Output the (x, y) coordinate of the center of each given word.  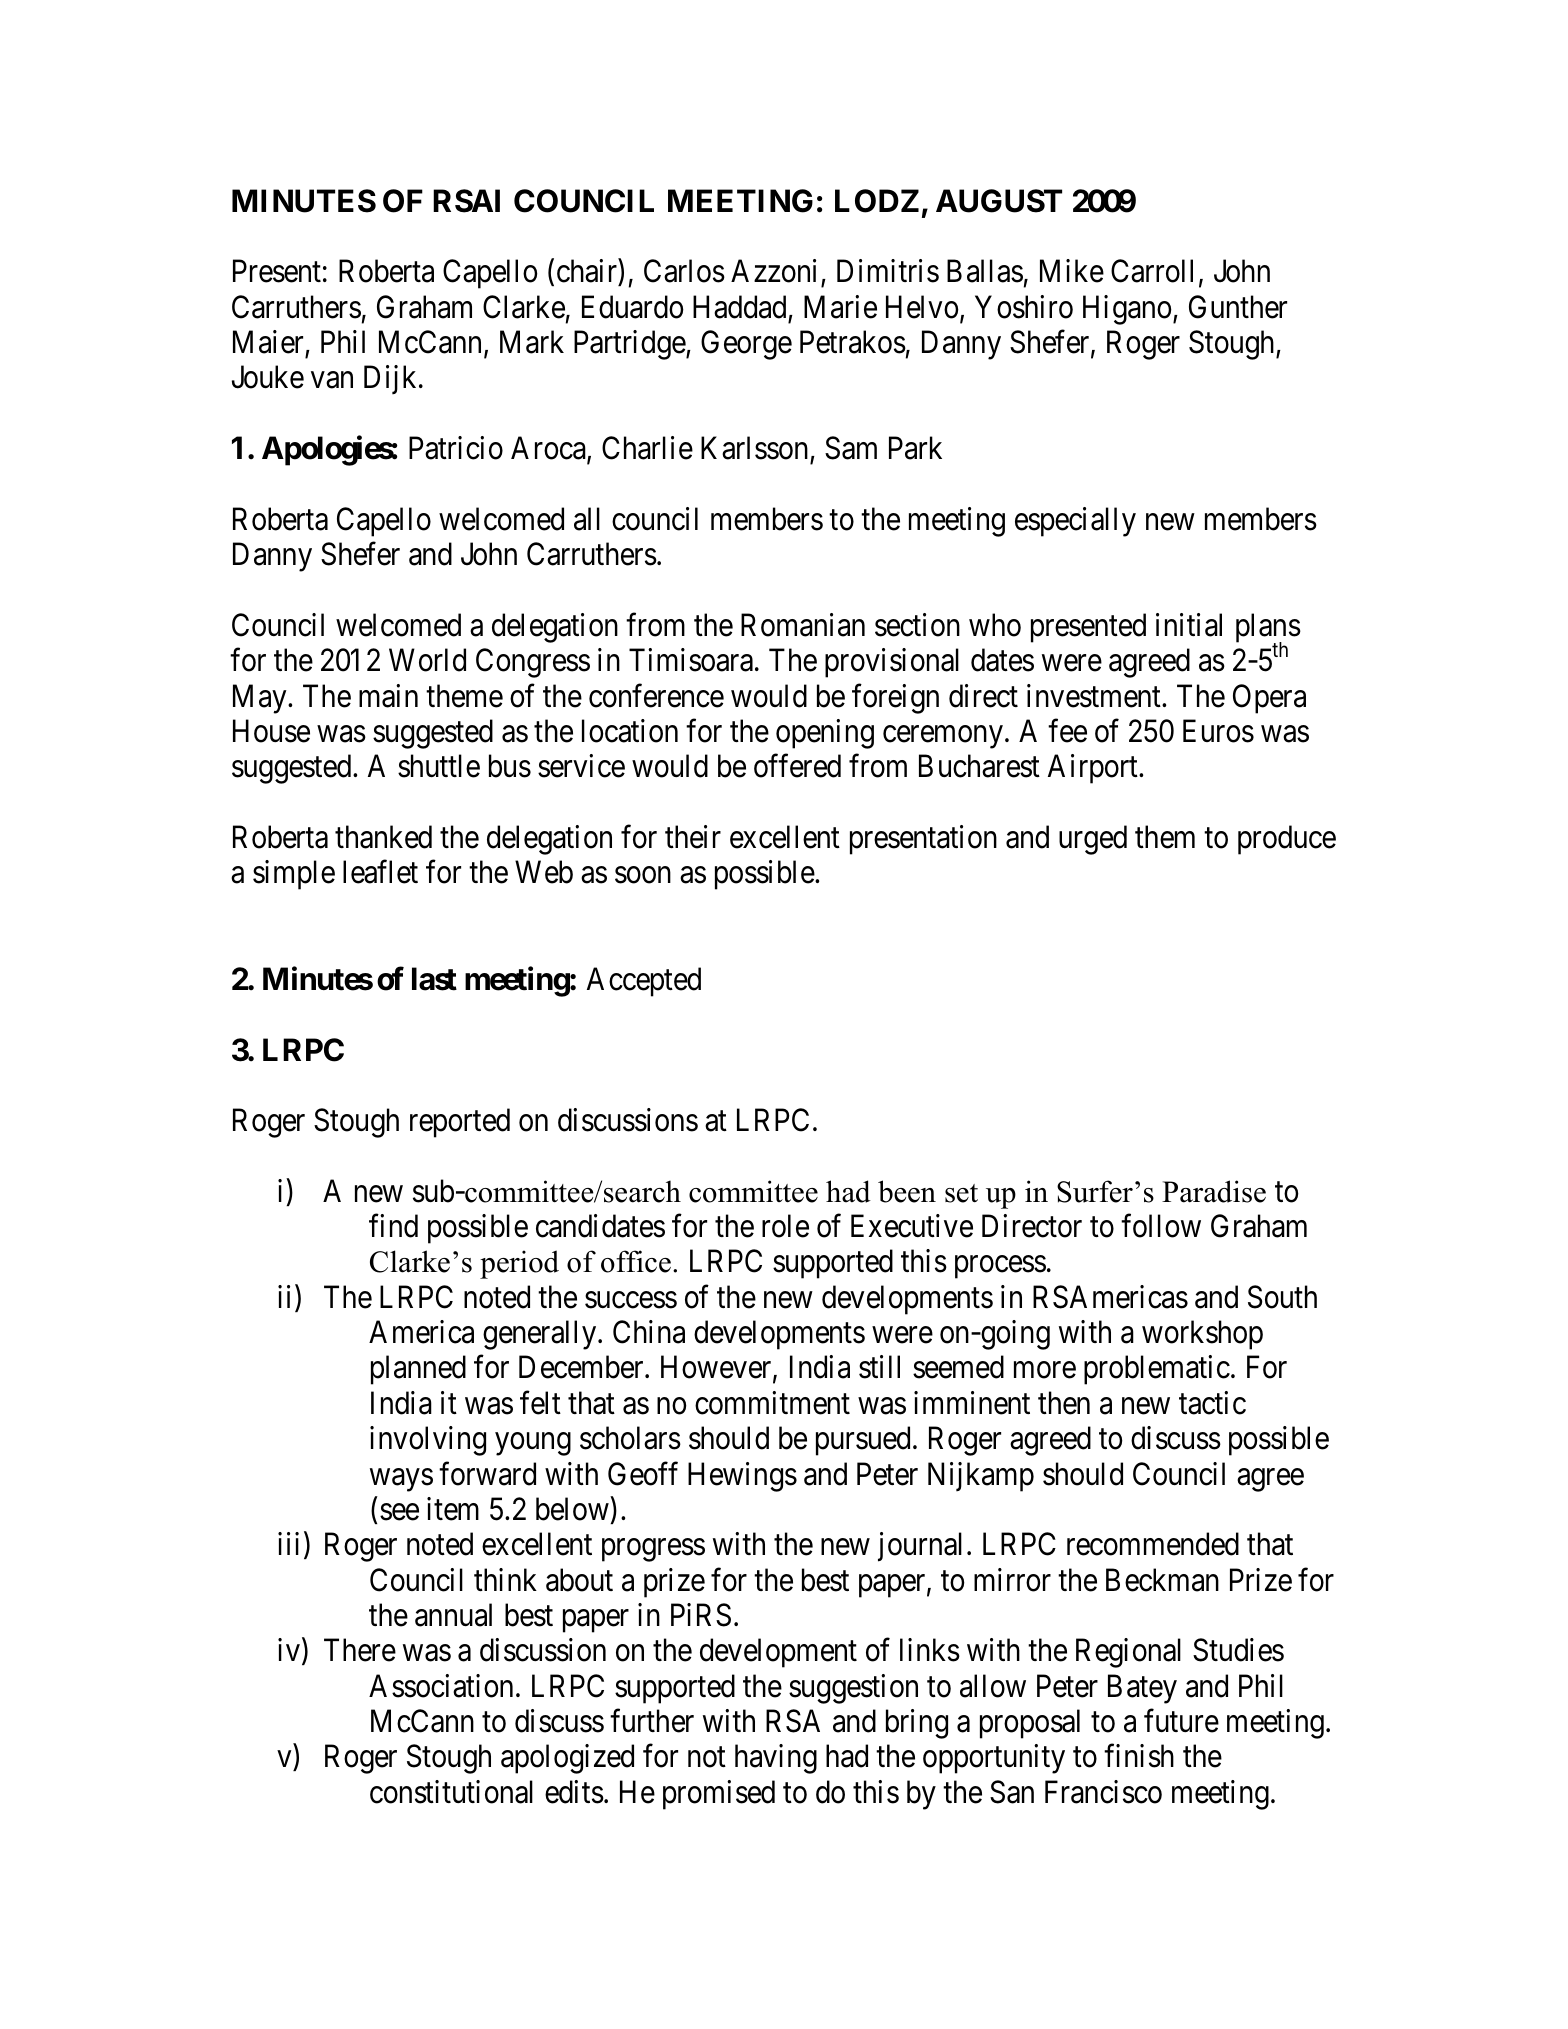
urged (1093, 840)
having (776, 1759)
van (332, 380)
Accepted (644, 982)
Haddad (739, 307)
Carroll (1152, 271)
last (434, 979)
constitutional (451, 1792)
